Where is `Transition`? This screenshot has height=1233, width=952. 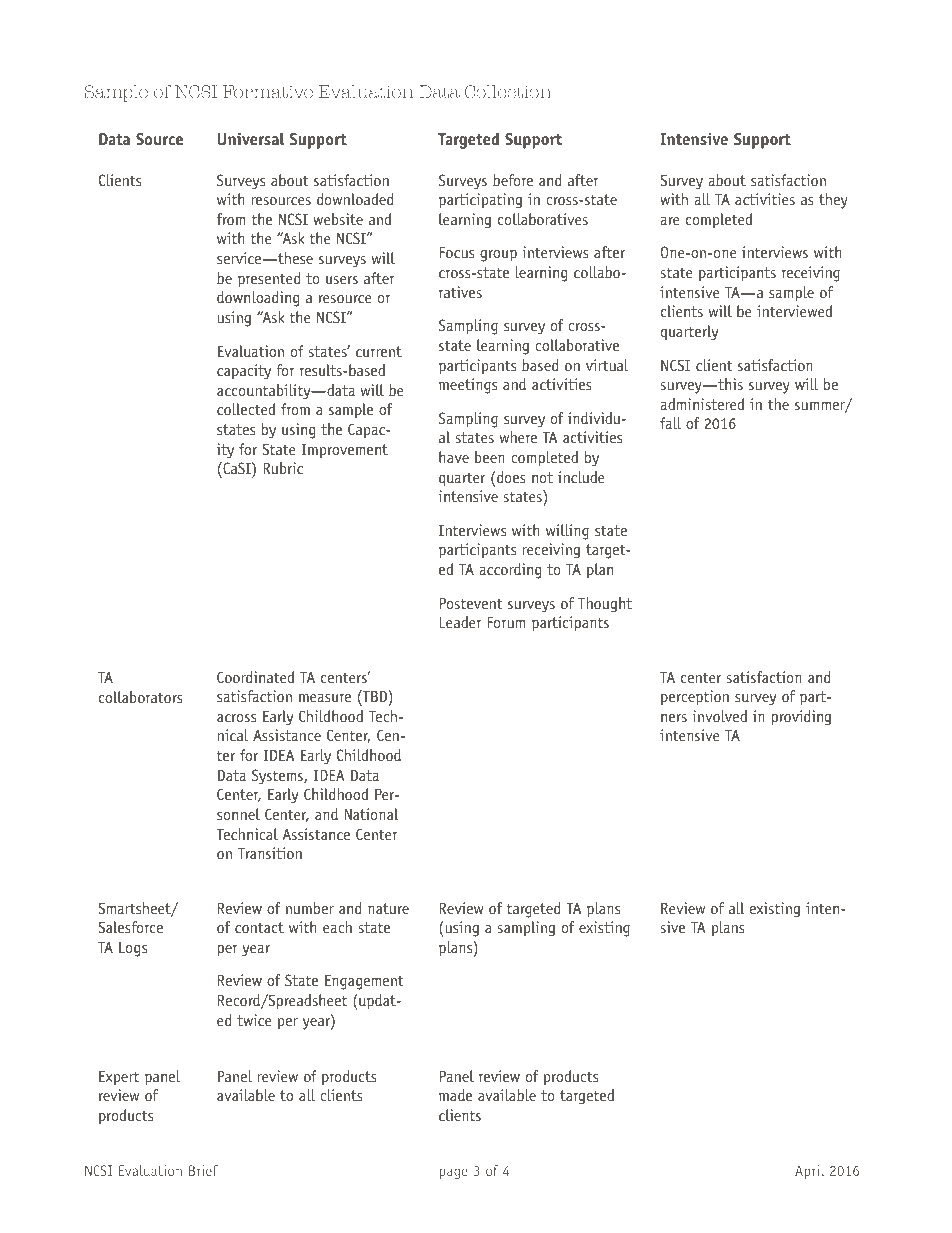 Transition is located at coordinates (270, 853).
